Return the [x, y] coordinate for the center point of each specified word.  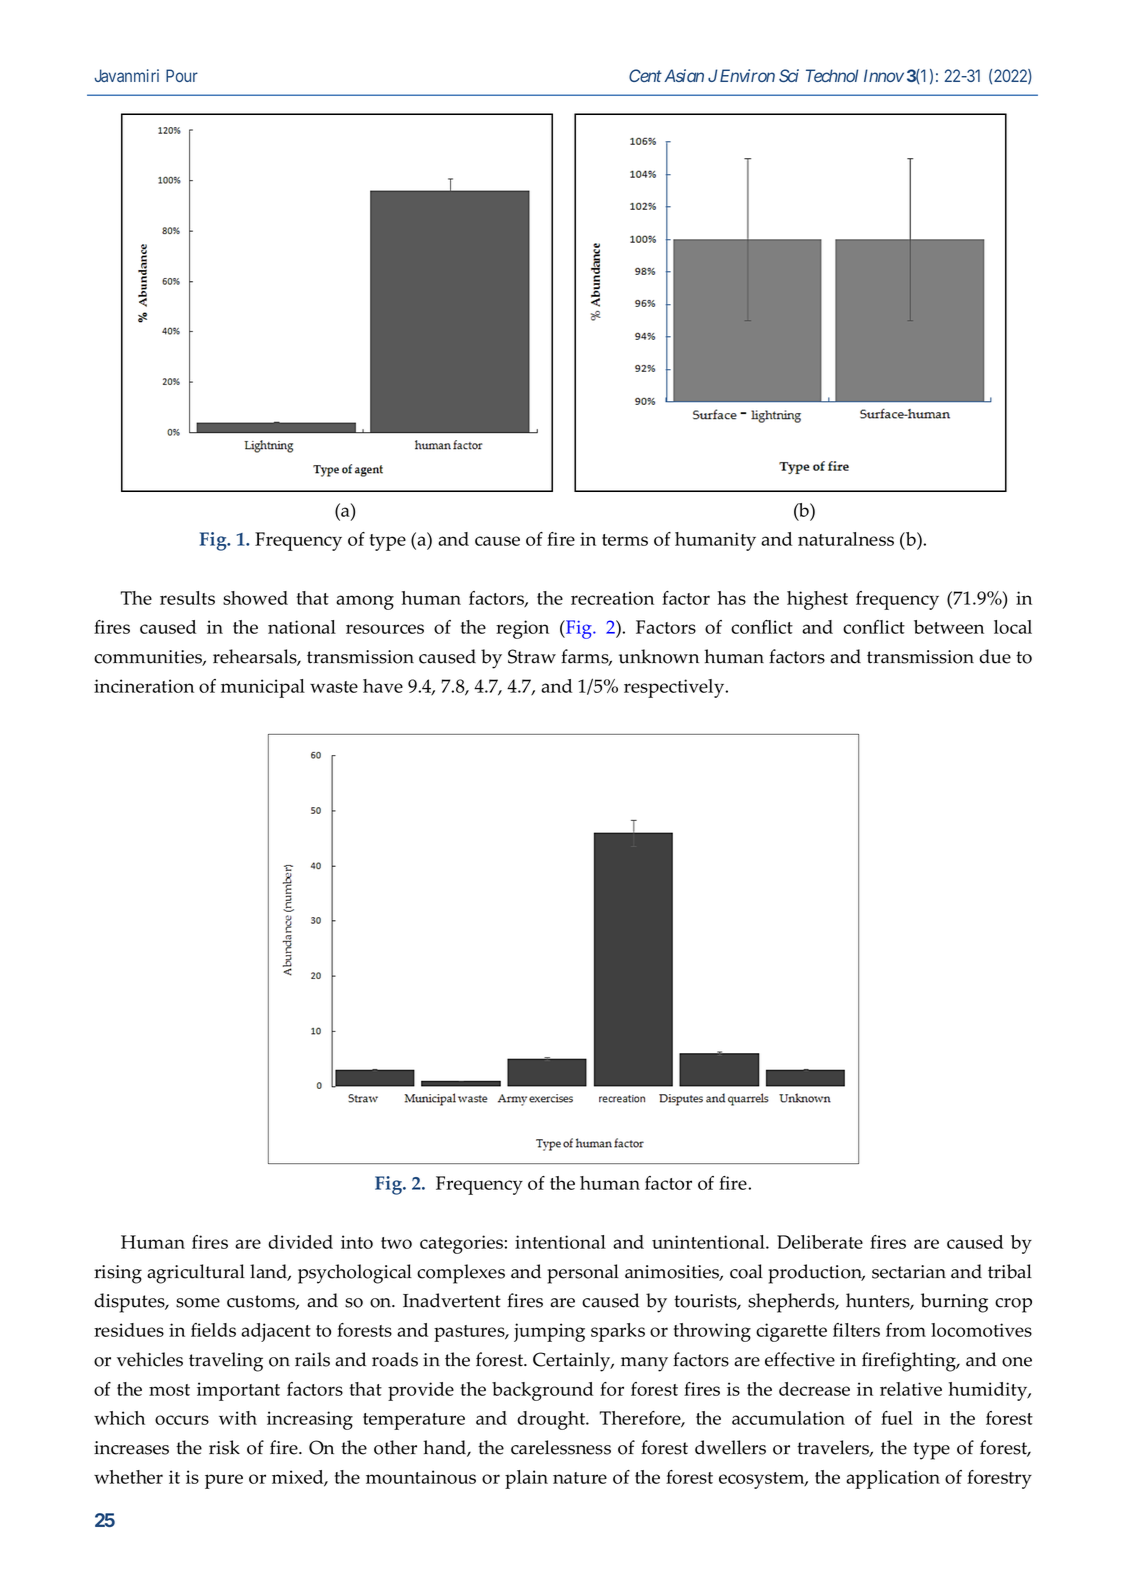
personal [583, 1274]
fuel [897, 1418]
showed [255, 598]
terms [625, 540]
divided [300, 1242]
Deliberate [820, 1242]
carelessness [561, 1447]
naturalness [846, 539]
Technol [832, 75]
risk [224, 1447]
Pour [182, 75]
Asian [684, 75]
